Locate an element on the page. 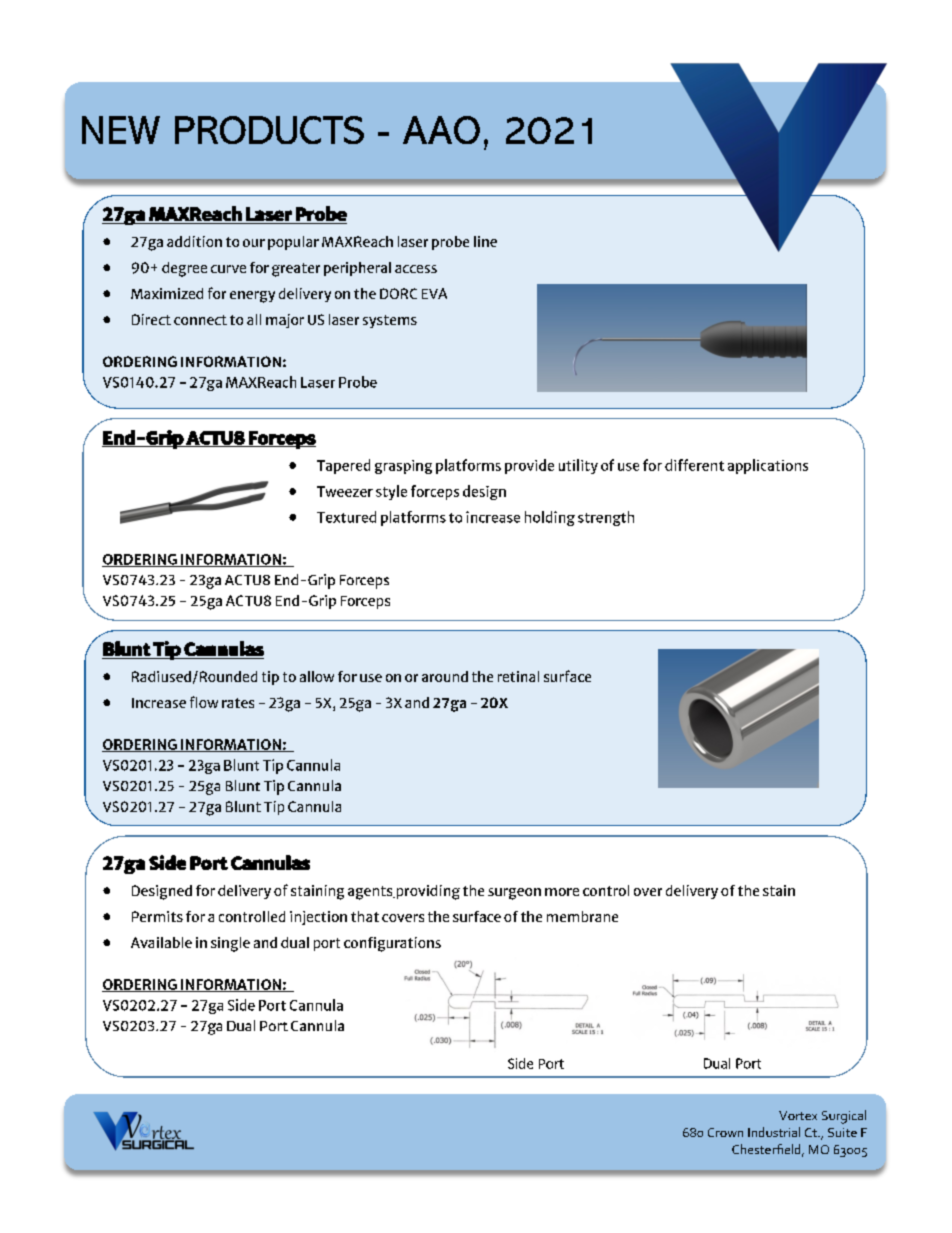 This image has height=1233, width=952. line is located at coordinates (485, 241).
